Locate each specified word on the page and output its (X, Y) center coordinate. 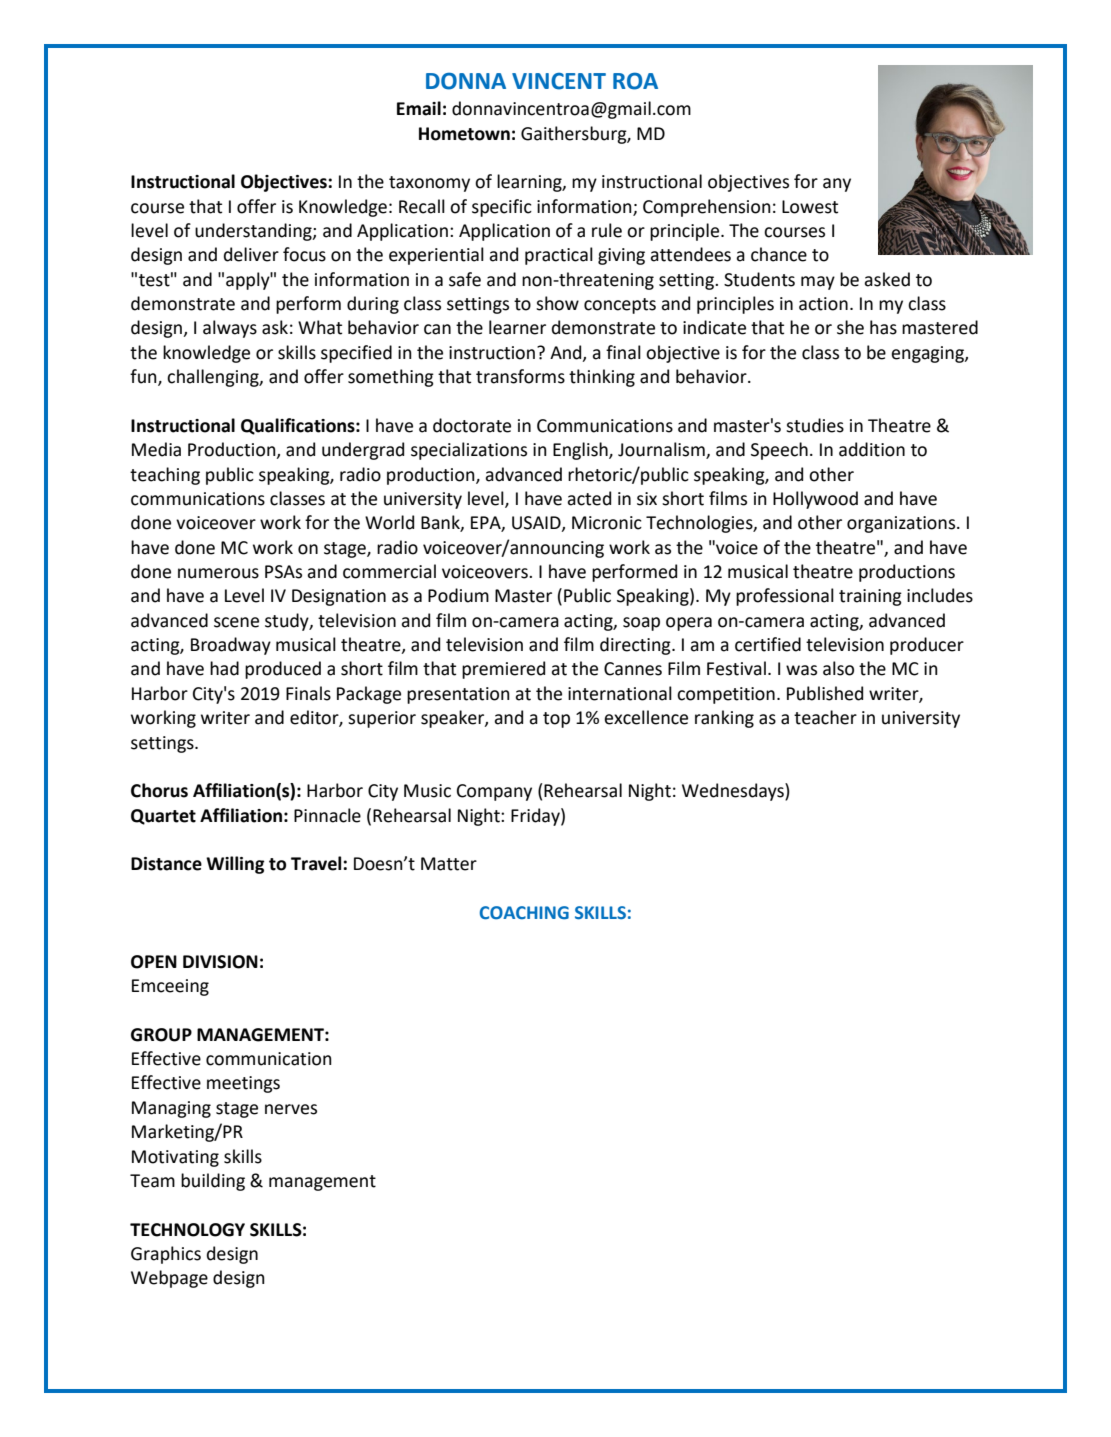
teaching (165, 476)
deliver (251, 254)
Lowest (810, 207)
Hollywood (815, 500)
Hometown (464, 134)
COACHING (524, 913)
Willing (235, 865)
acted (589, 498)
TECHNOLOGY (187, 1230)
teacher (825, 717)
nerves (291, 1109)
